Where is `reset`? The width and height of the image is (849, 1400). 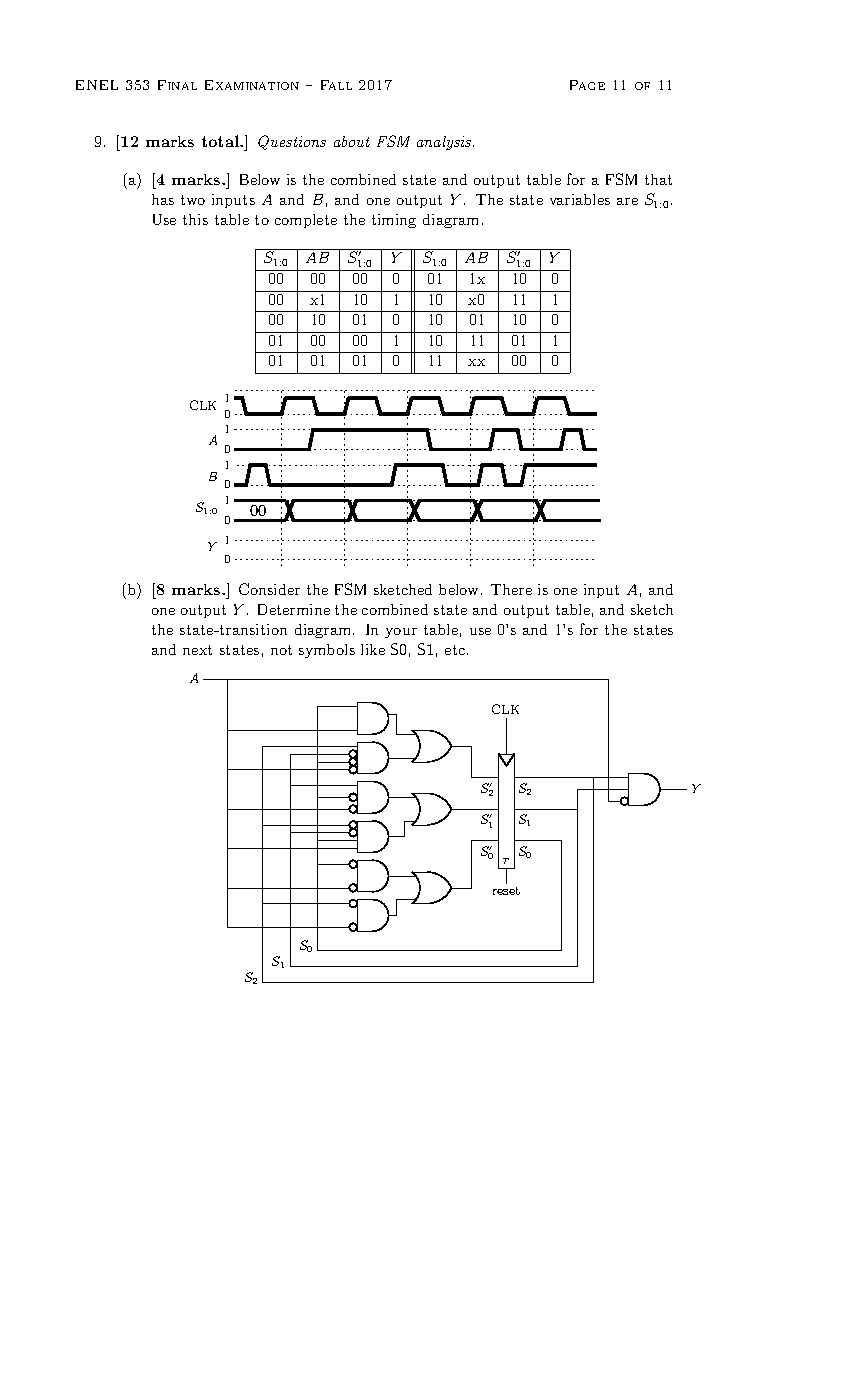 reset is located at coordinates (506, 891).
